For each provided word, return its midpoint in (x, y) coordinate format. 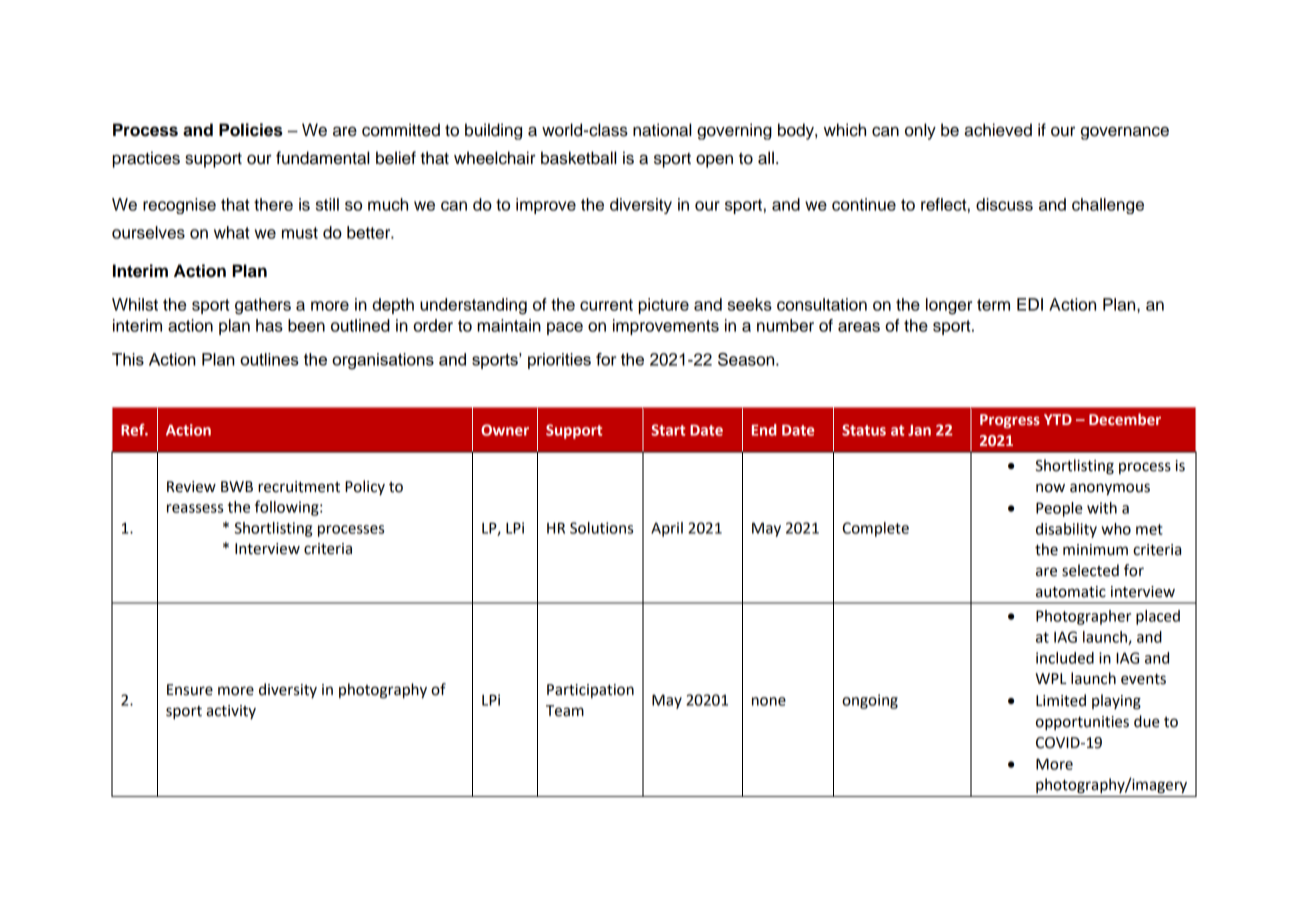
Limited (1061, 700)
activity (231, 712)
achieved (998, 130)
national (662, 130)
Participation (590, 691)
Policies (251, 130)
